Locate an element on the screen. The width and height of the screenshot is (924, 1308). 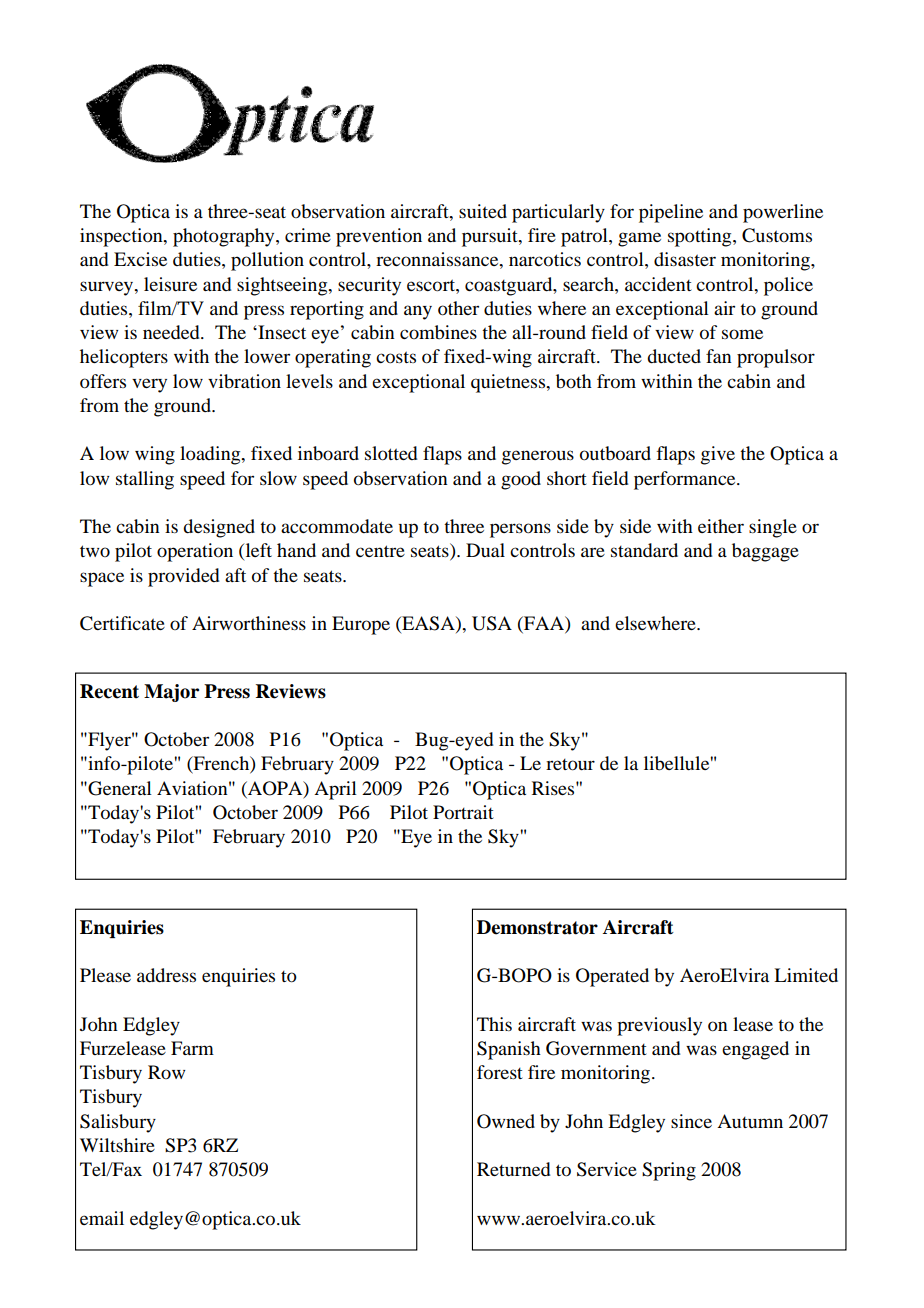
Spring is located at coordinates (669, 1171).
